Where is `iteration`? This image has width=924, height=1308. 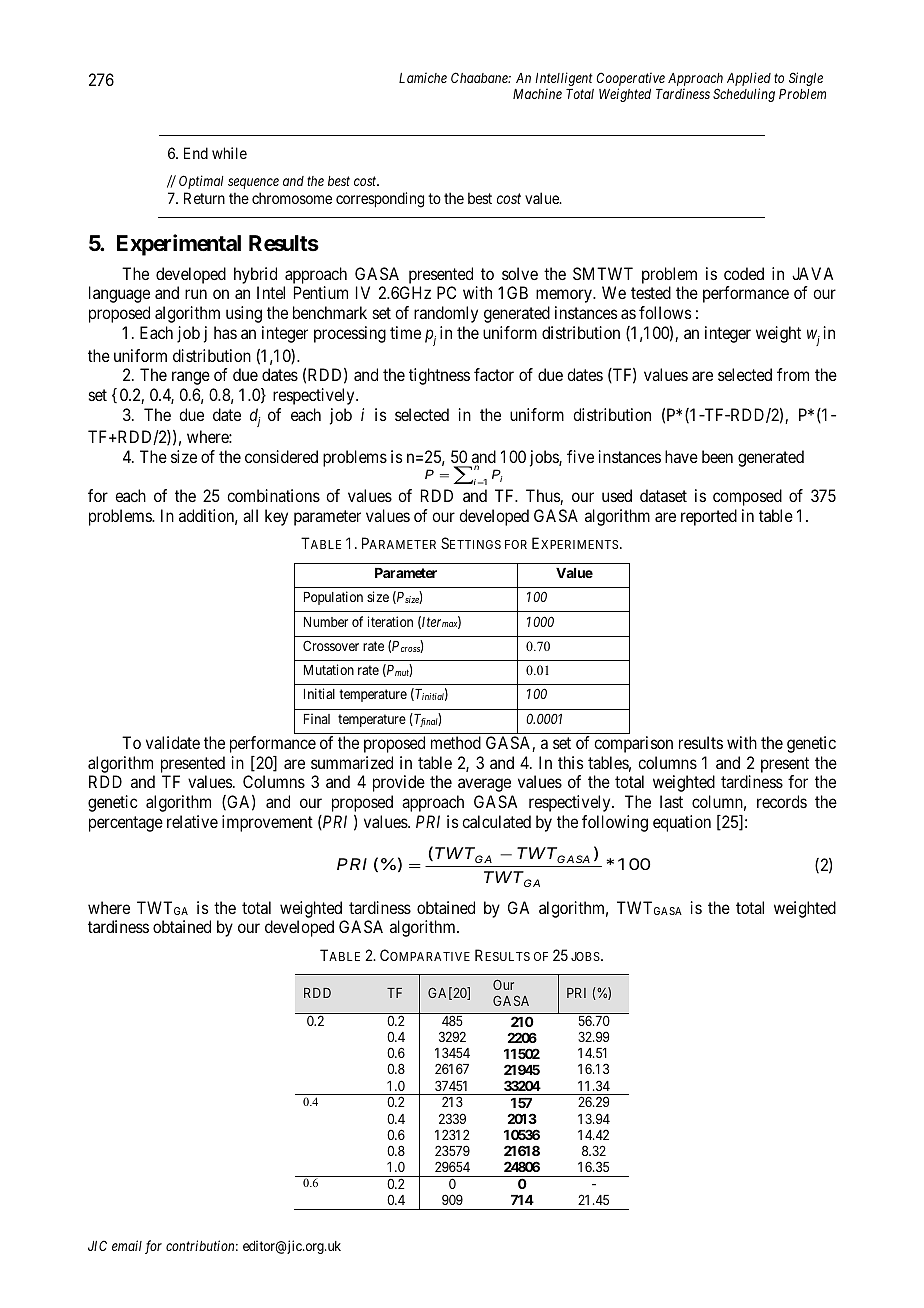 iteration is located at coordinates (390, 621).
